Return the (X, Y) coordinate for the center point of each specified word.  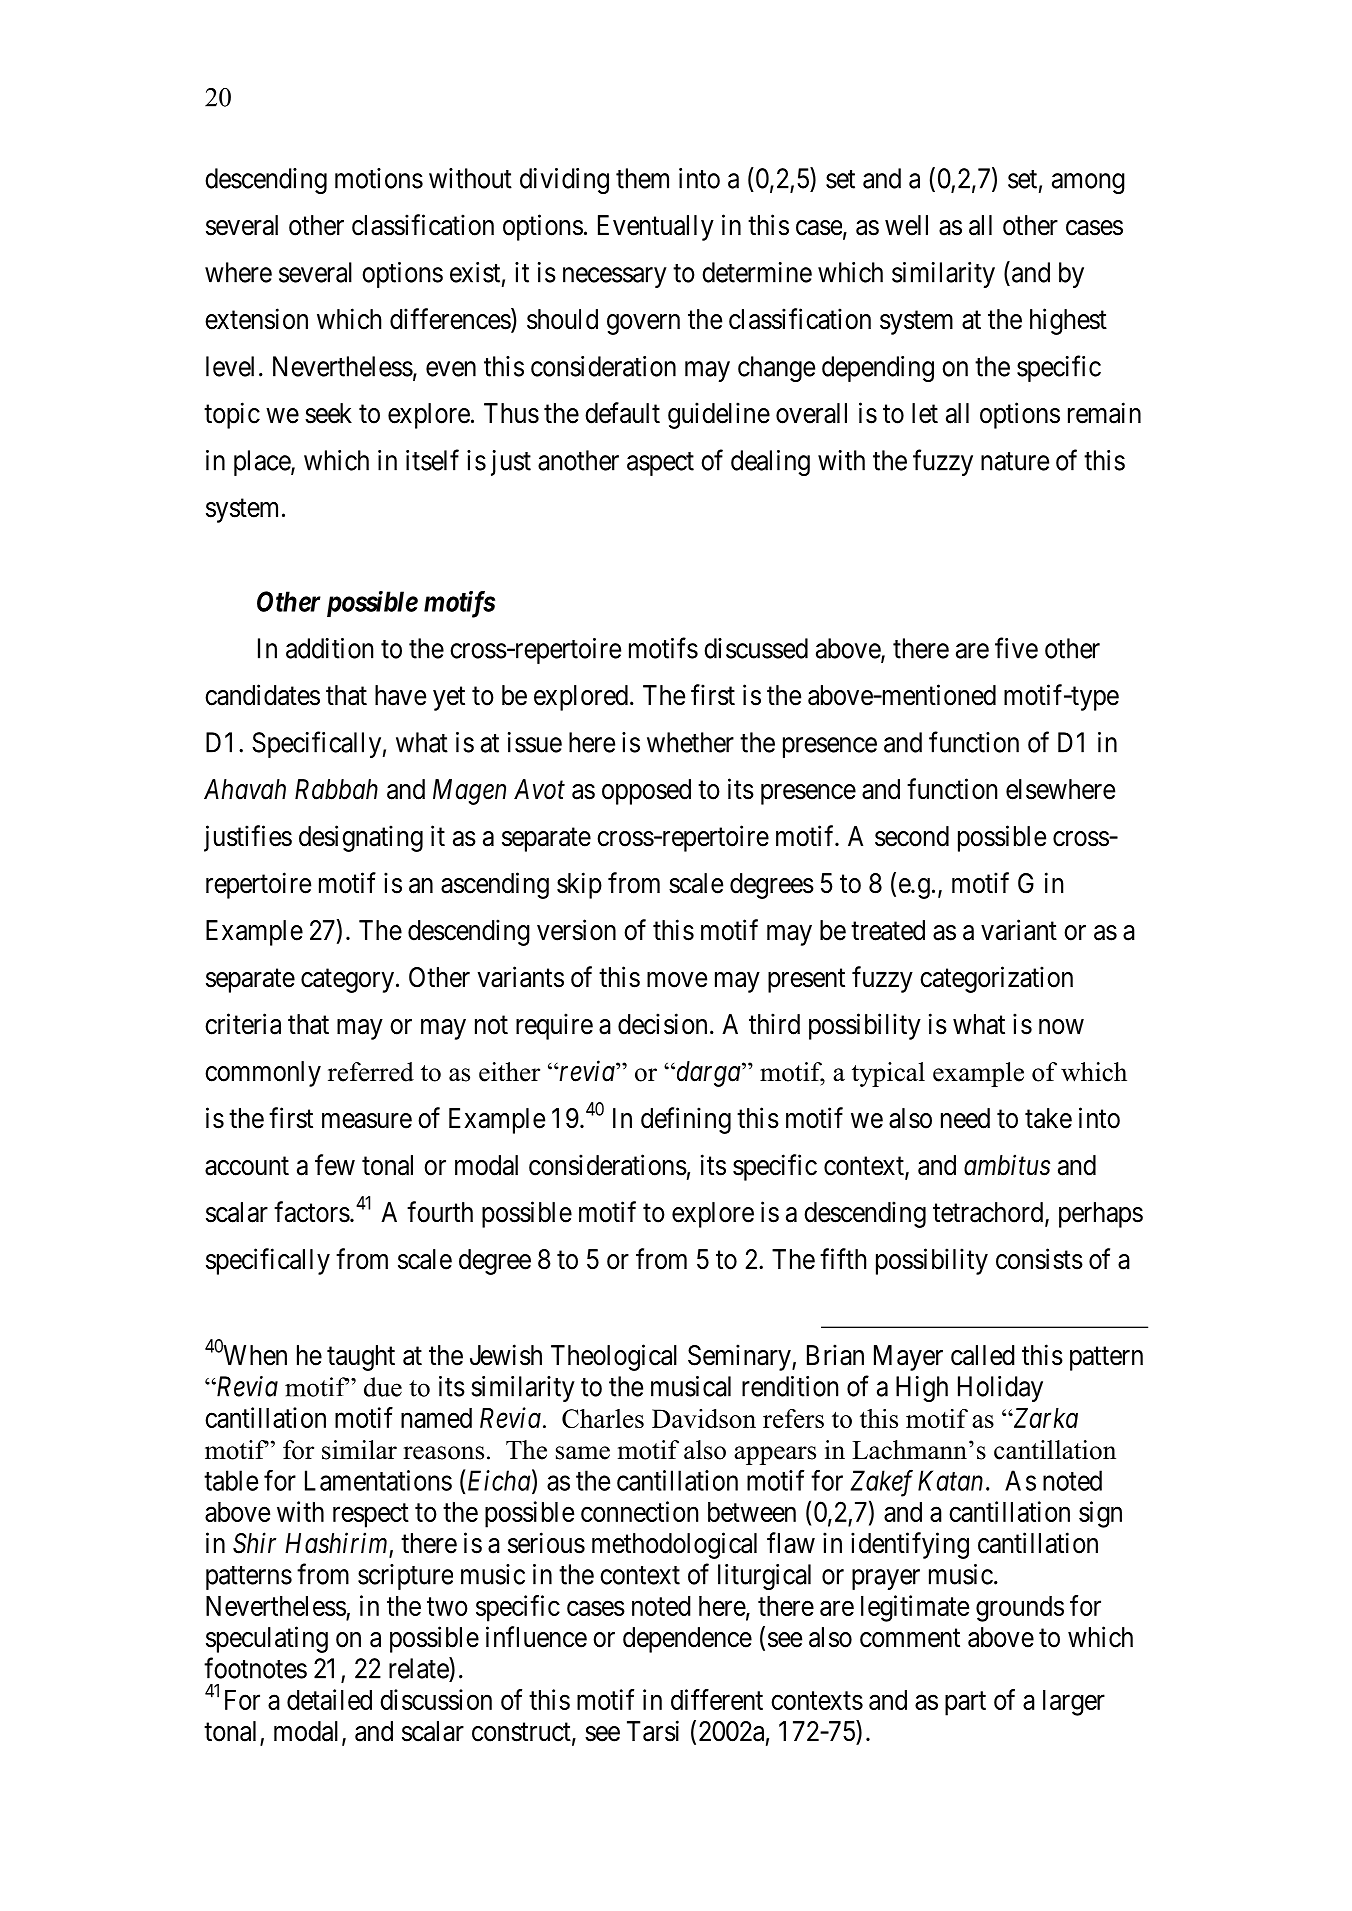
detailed (329, 1699)
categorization (996, 979)
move (677, 980)
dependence (687, 1640)
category (347, 981)
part (965, 1703)
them (642, 178)
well (906, 225)
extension (256, 319)
